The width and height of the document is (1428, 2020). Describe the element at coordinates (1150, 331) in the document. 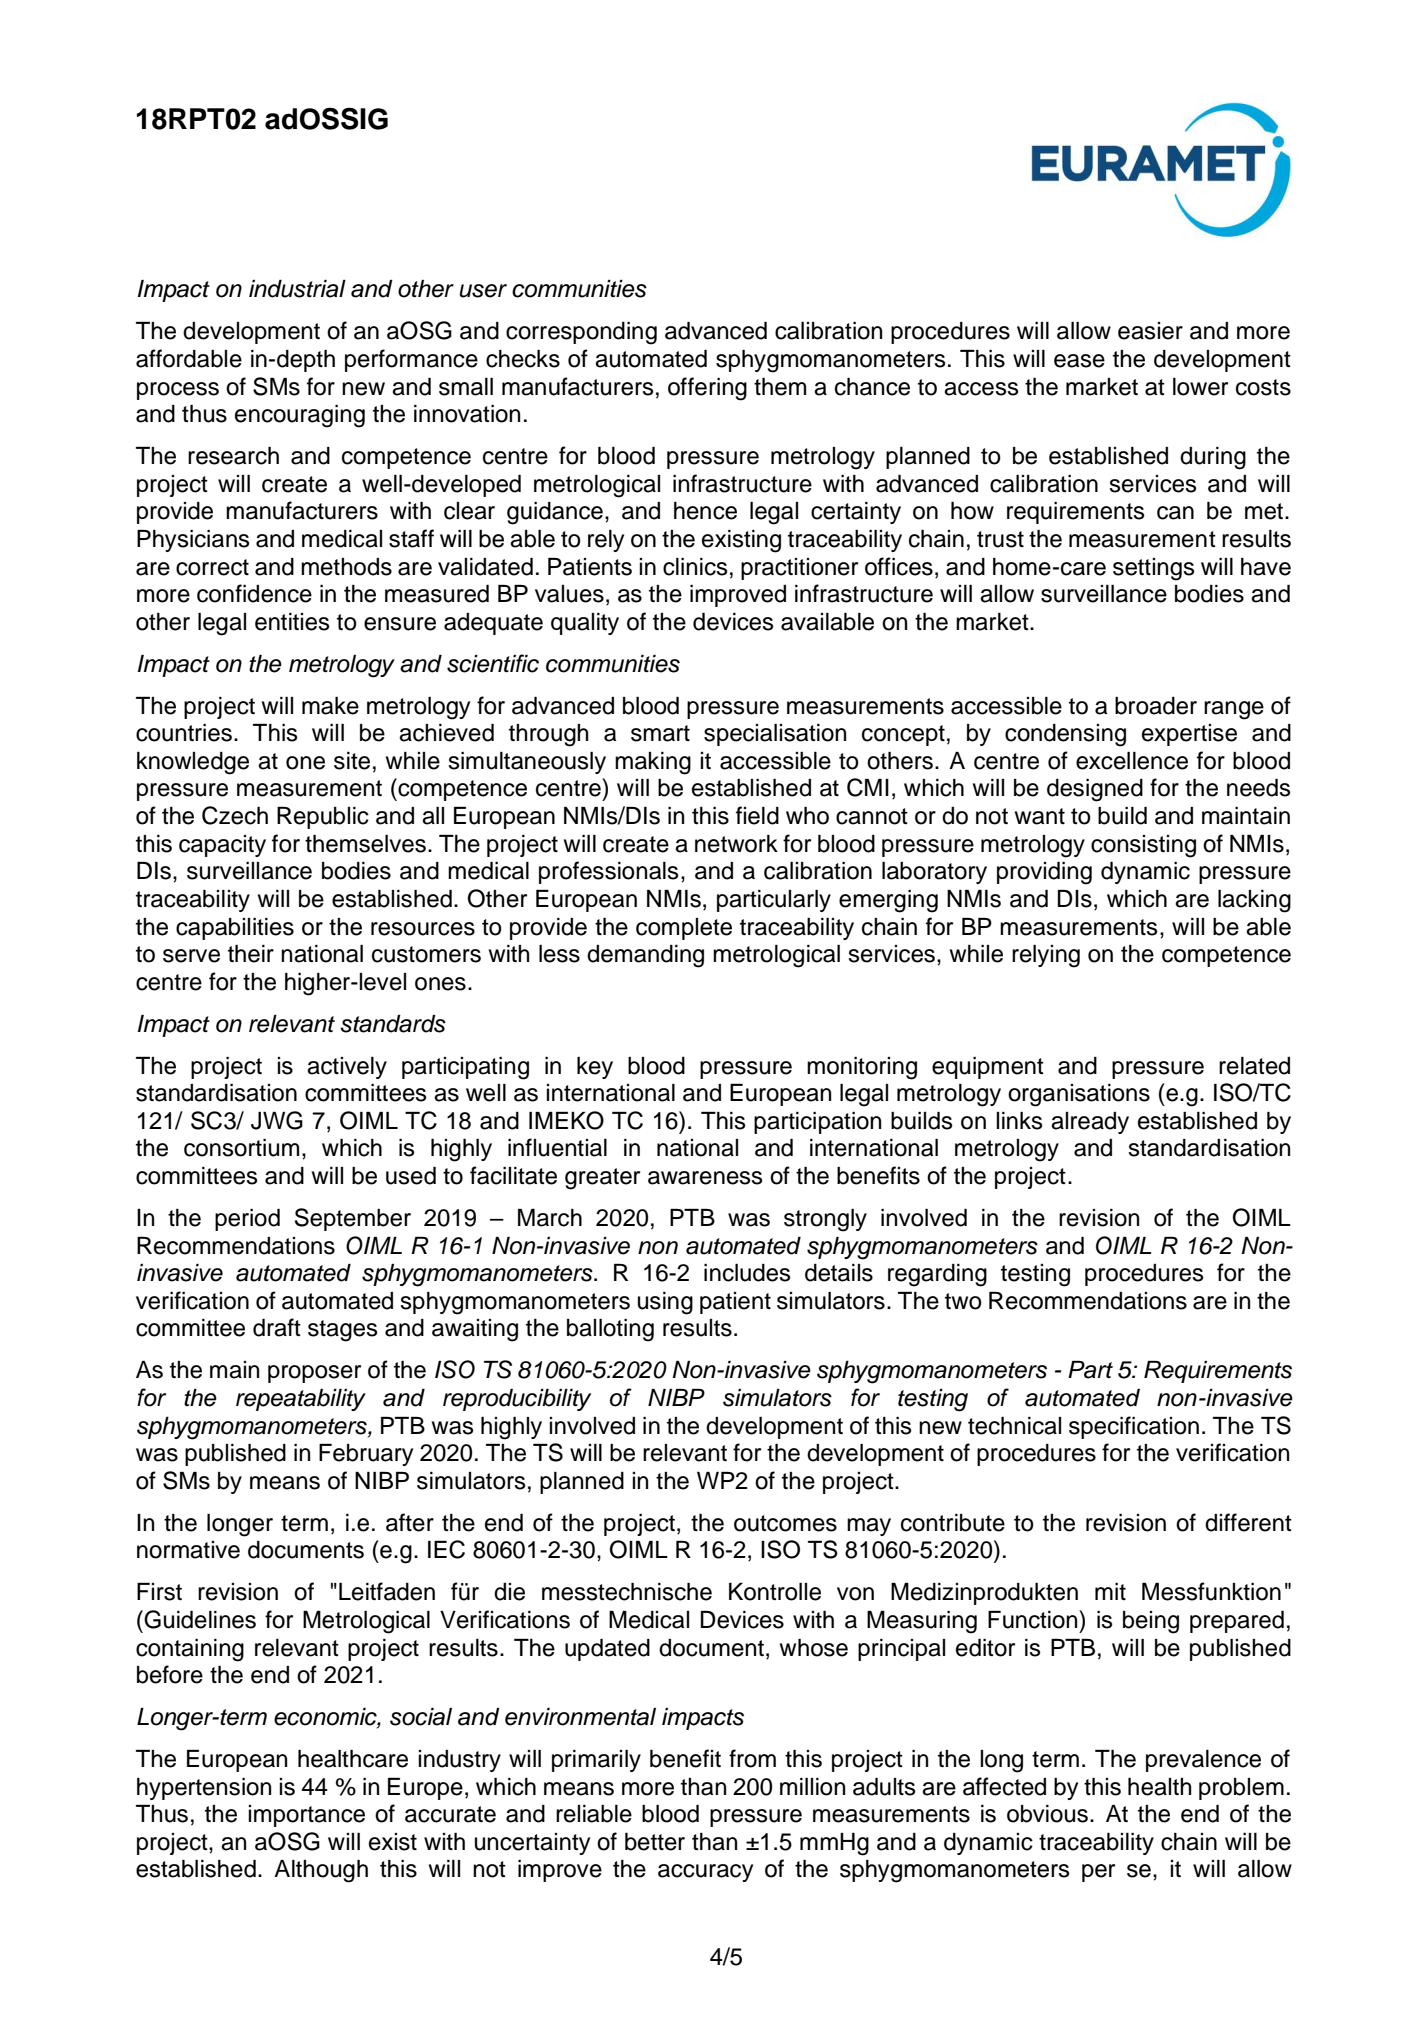

I see `easier` at that location.
